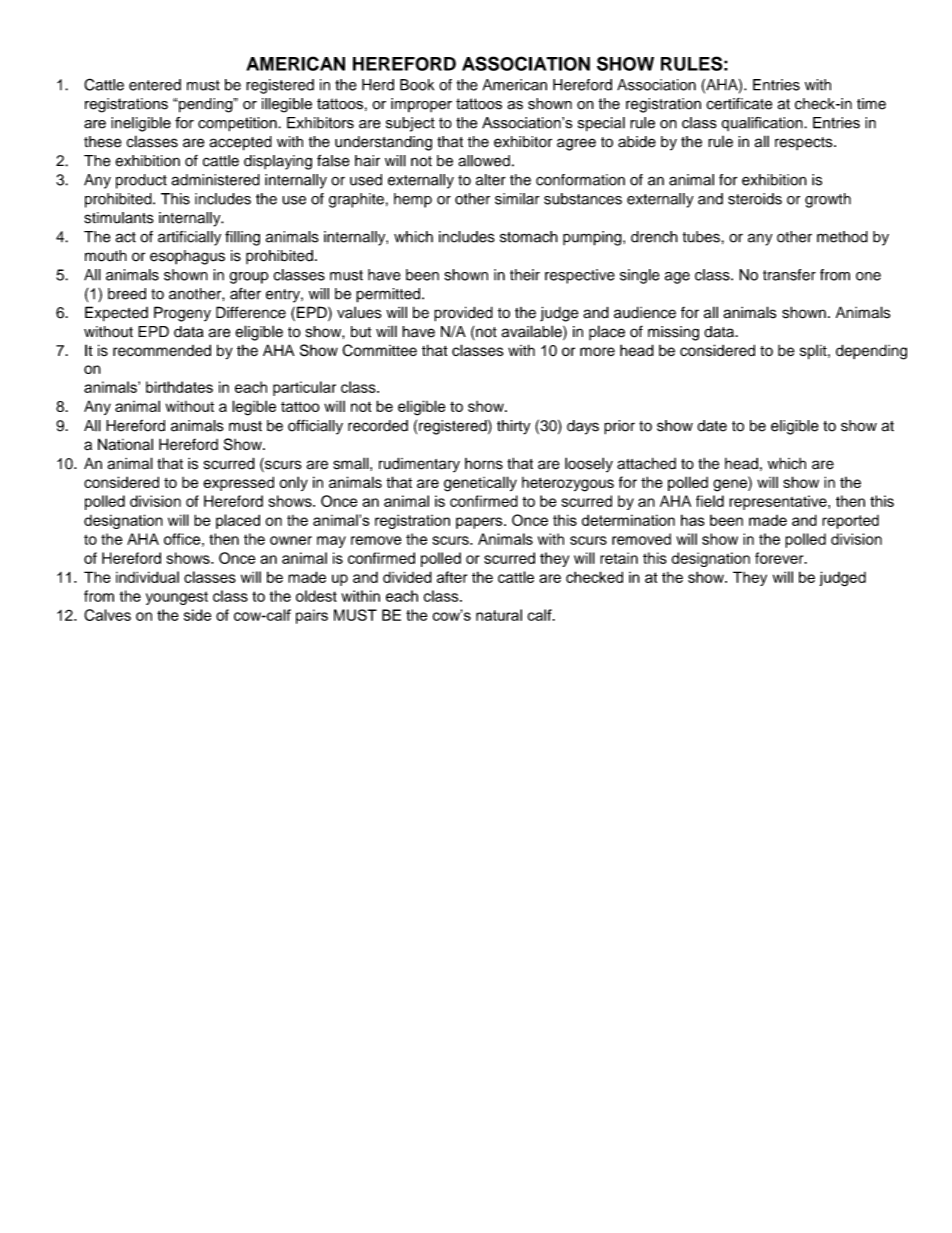  Describe the element at coordinates (780, 558) in the screenshot. I see `forever` at that location.
